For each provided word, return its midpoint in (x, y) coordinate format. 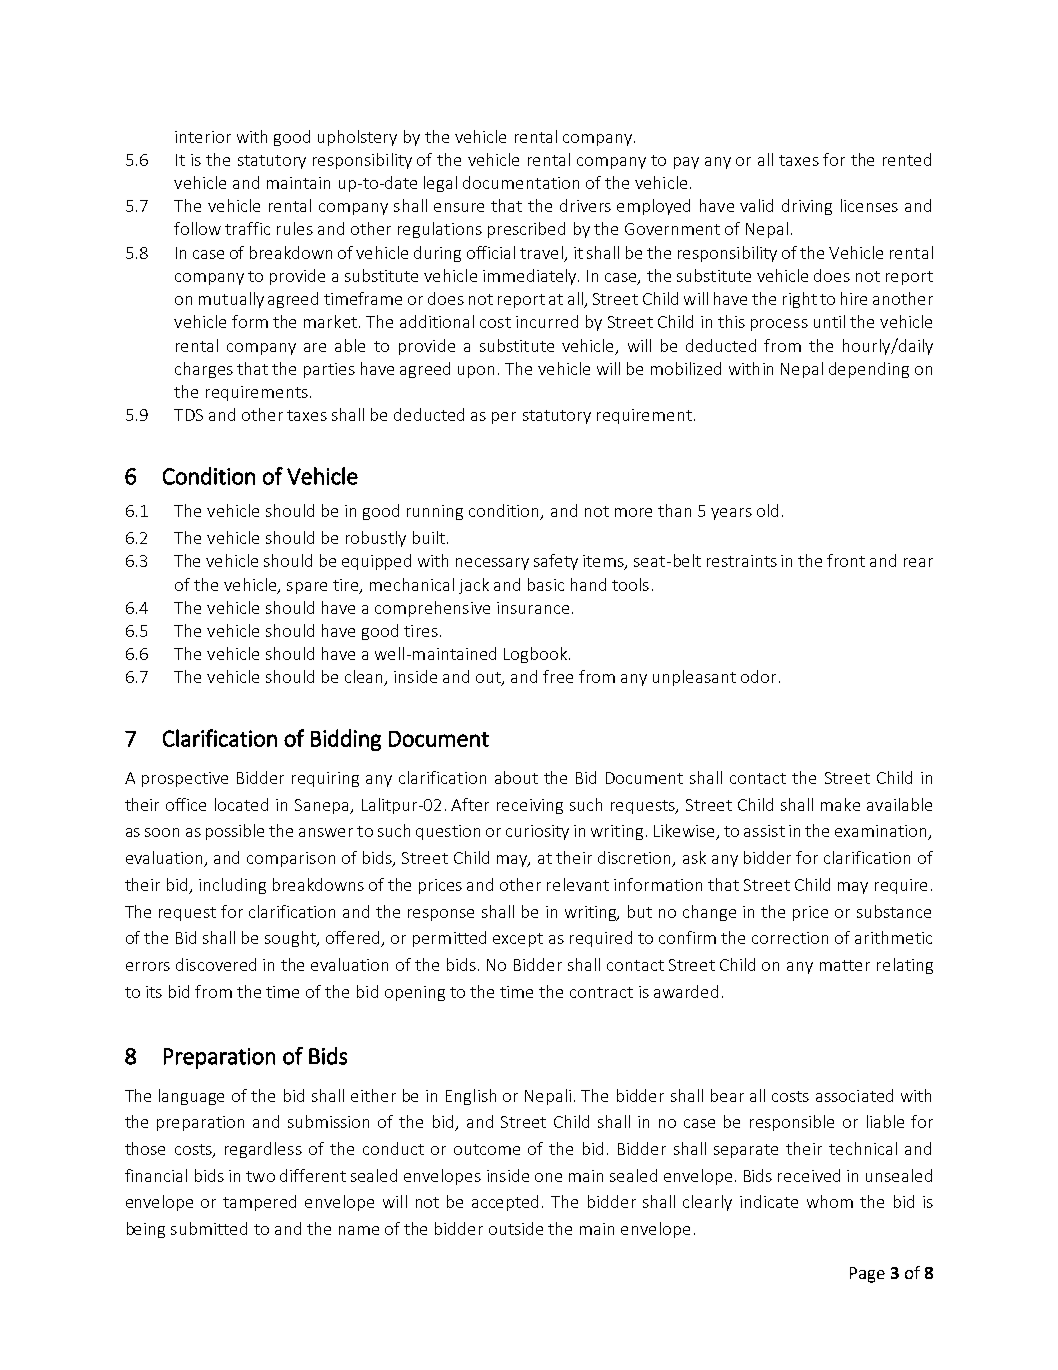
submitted (209, 1228)
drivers (585, 205)
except (518, 940)
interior (203, 137)
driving (807, 207)
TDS (188, 415)
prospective (185, 779)
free (558, 676)
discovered (216, 964)
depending (869, 370)
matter (845, 965)
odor (758, 676)
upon (476, 372)
